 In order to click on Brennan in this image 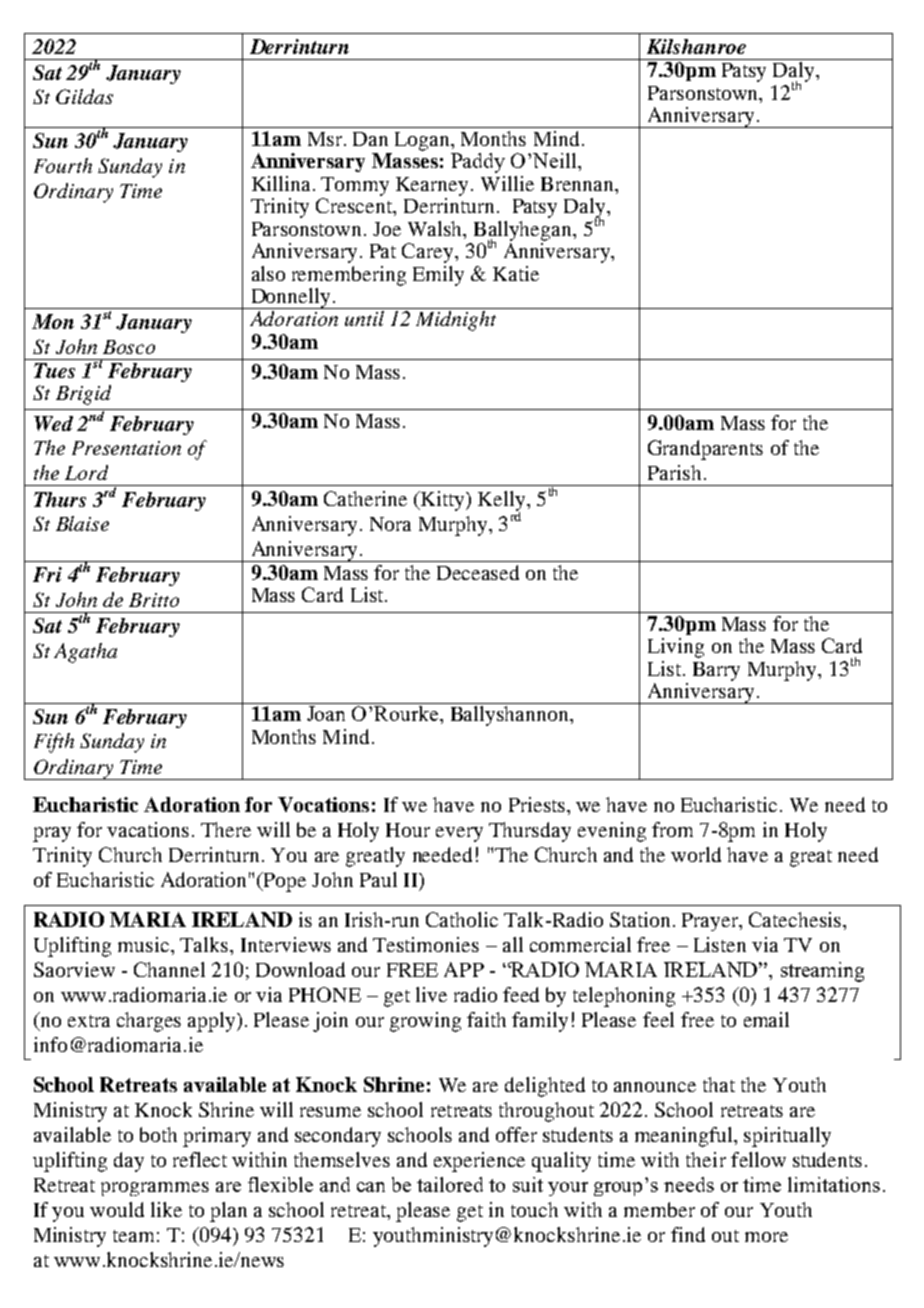, I will do `click(578, 184)`.
